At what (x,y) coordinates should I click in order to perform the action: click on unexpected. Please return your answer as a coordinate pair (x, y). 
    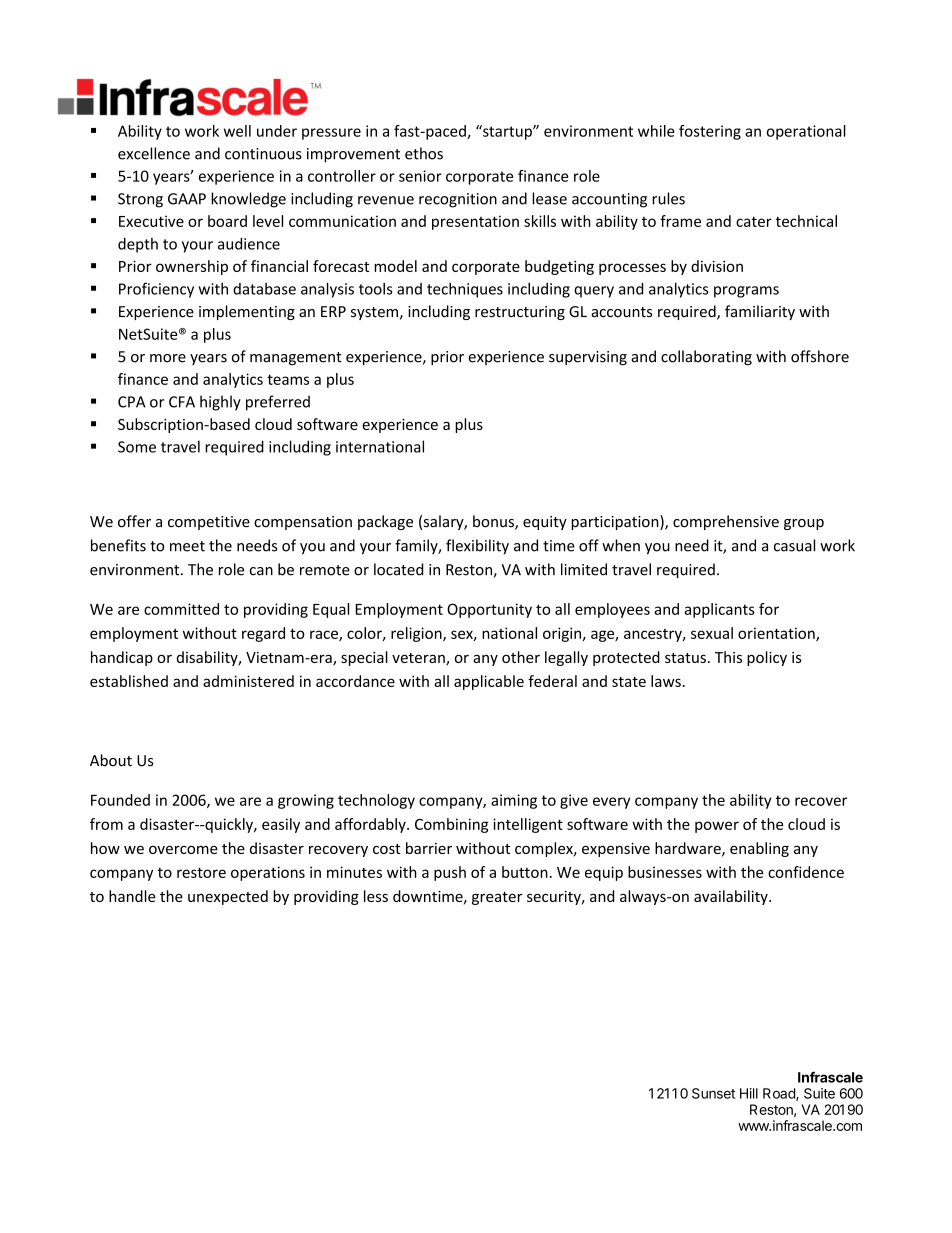
    Looking at the image, I should click on (228, 897).
